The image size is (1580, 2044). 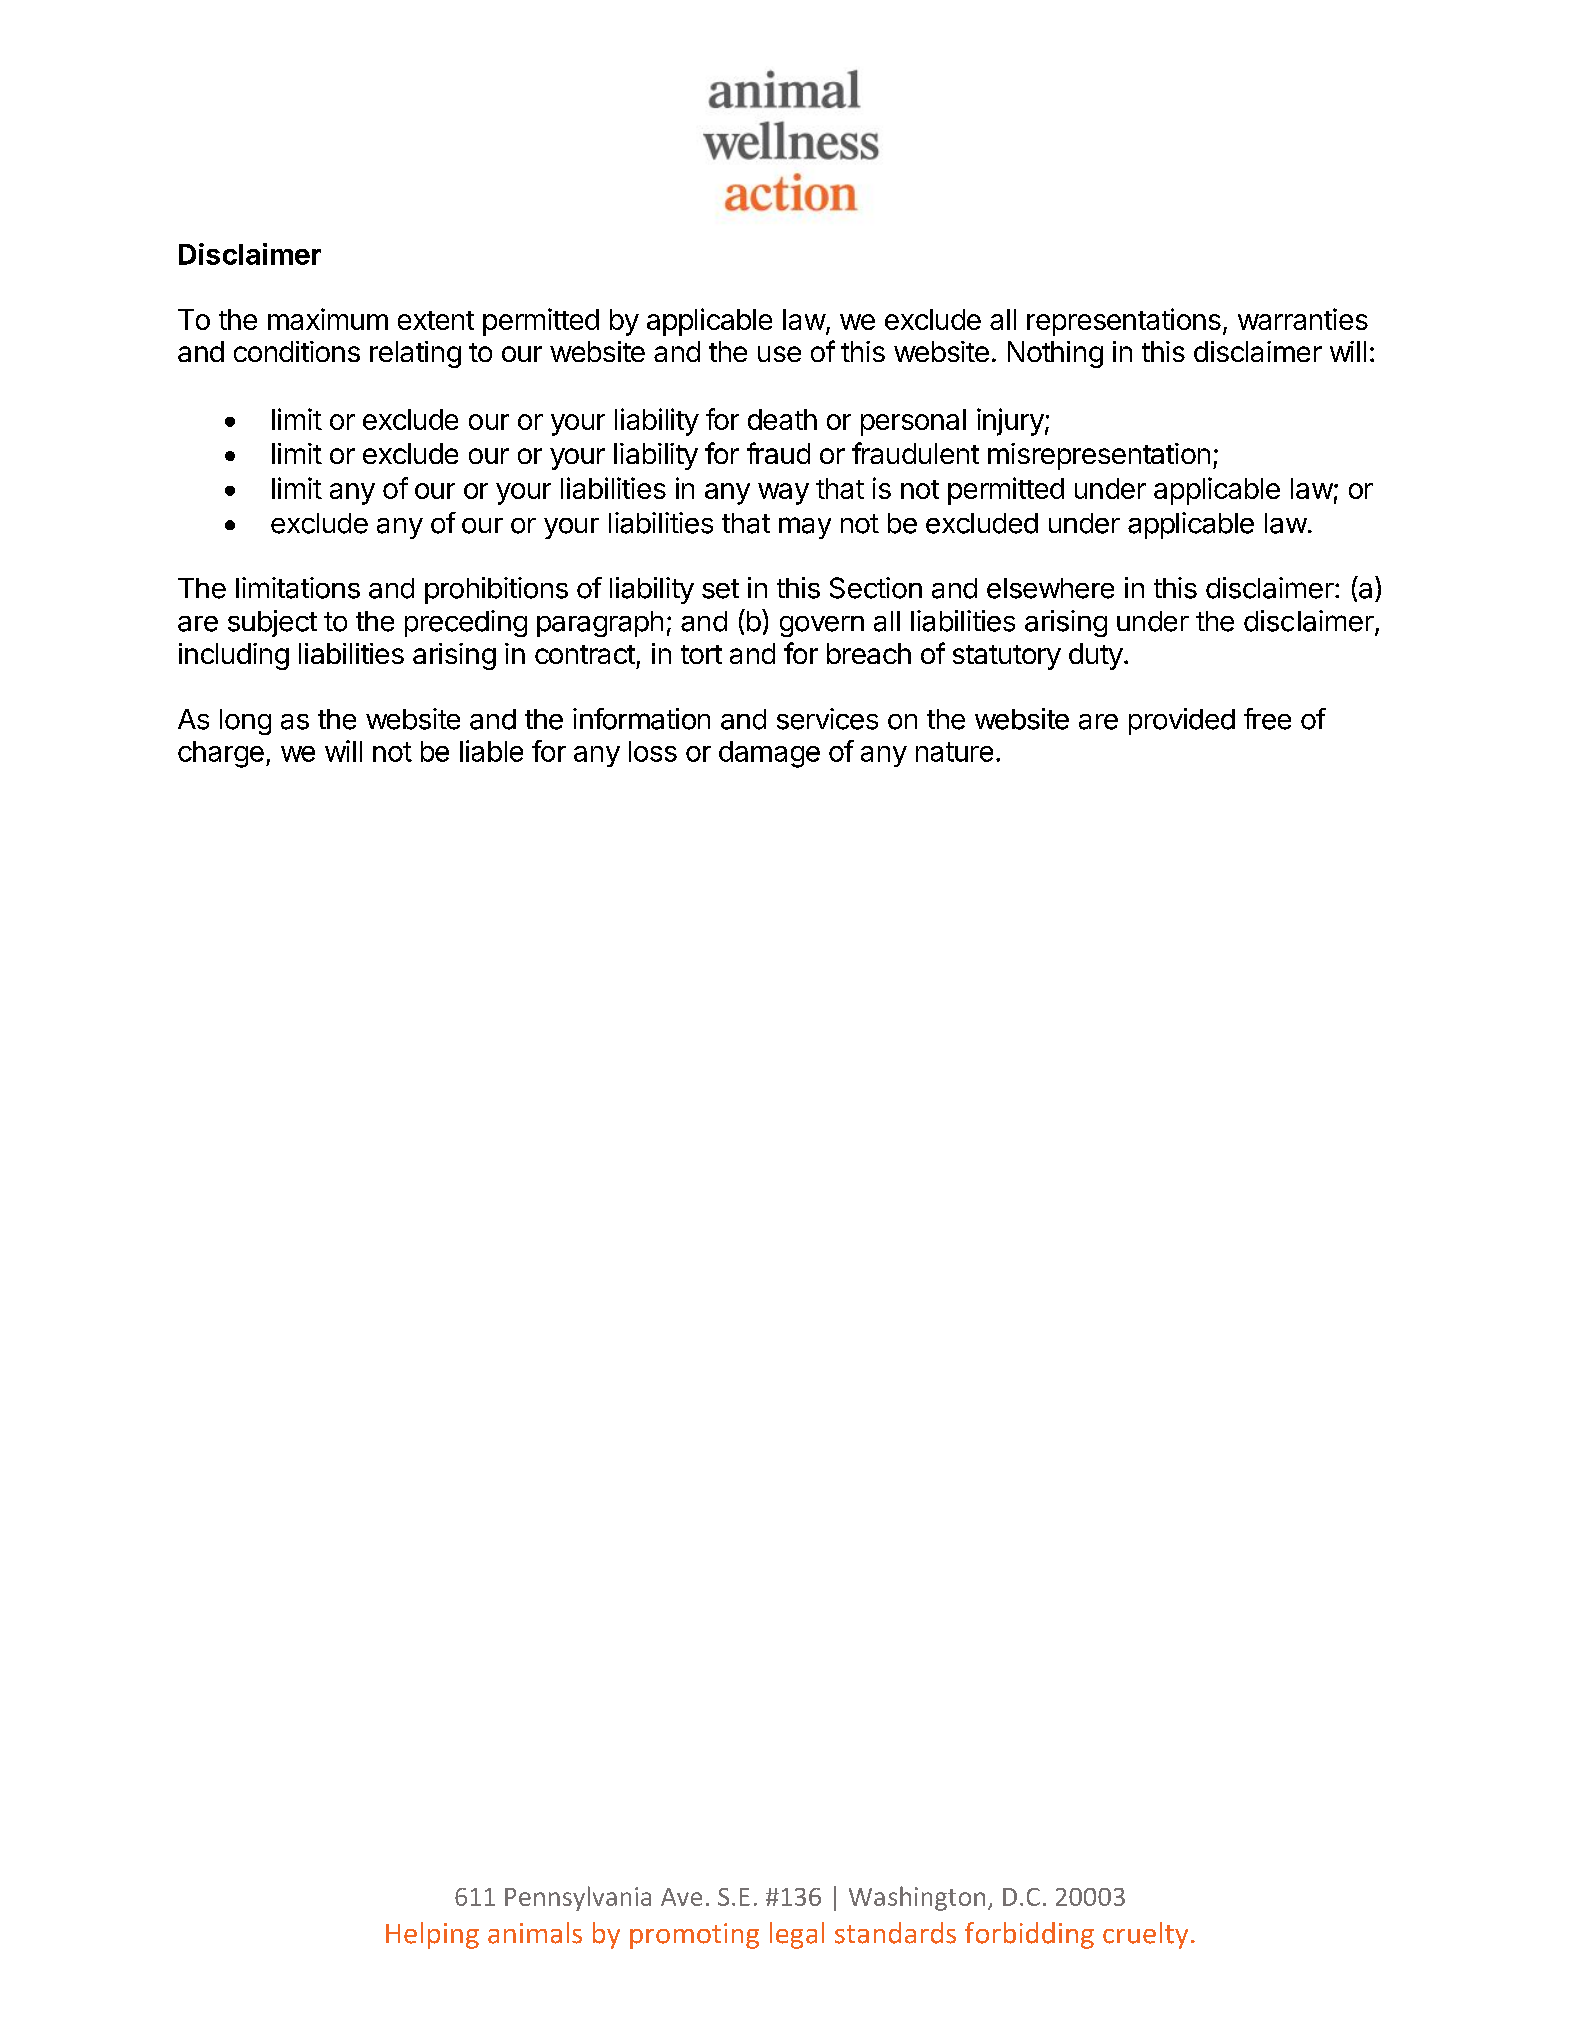 I want to click on provided, so click(x=1182, y=721).
